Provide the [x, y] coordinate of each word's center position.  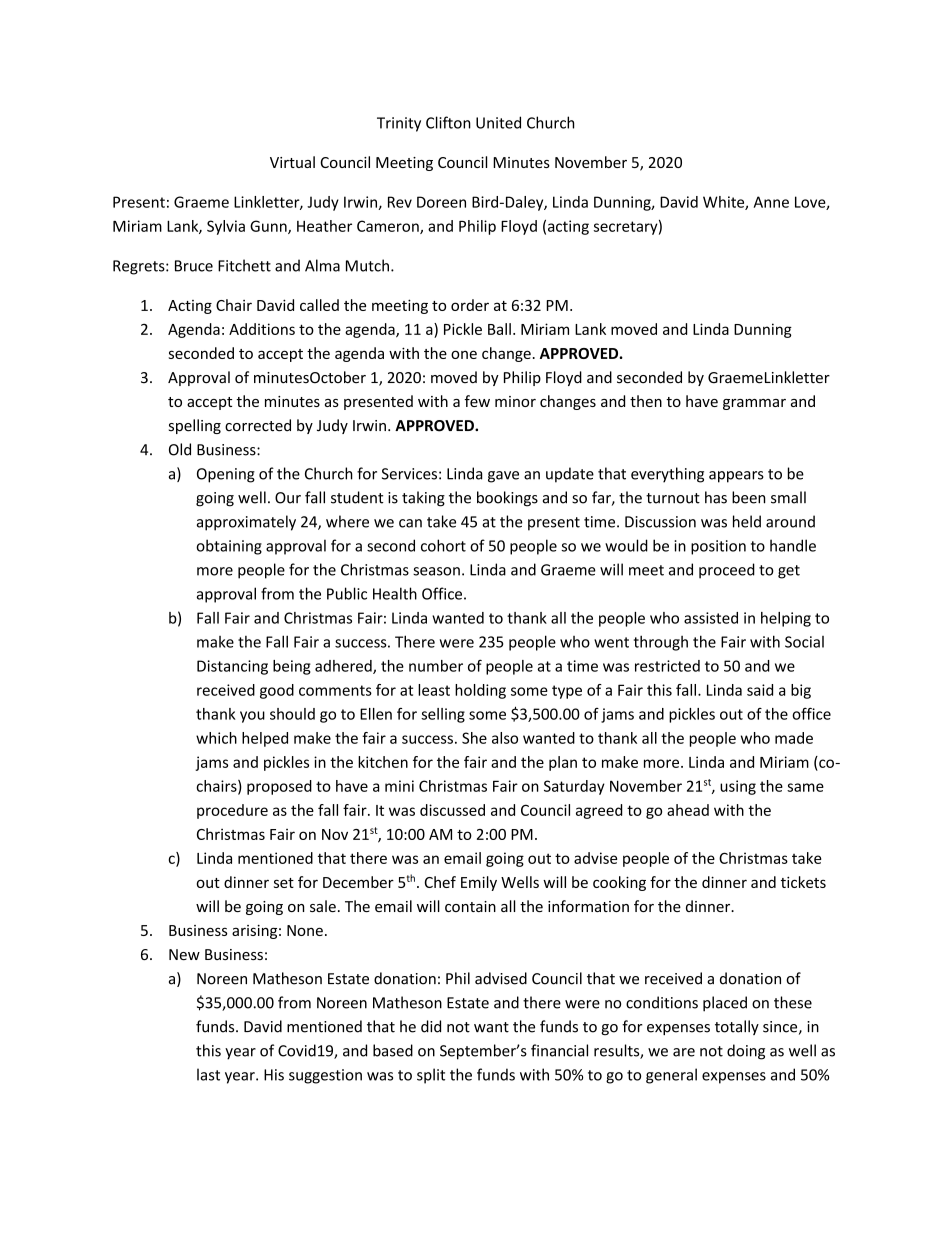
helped [265, 739]
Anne [771, 202]
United [498, 122]
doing [746, 1052]
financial [559, 1050]
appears [736, 477]
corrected [258, 425]
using [738, 787]
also [505, 738]
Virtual [292, 162]
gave [503, 477]
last [208, 1074]
